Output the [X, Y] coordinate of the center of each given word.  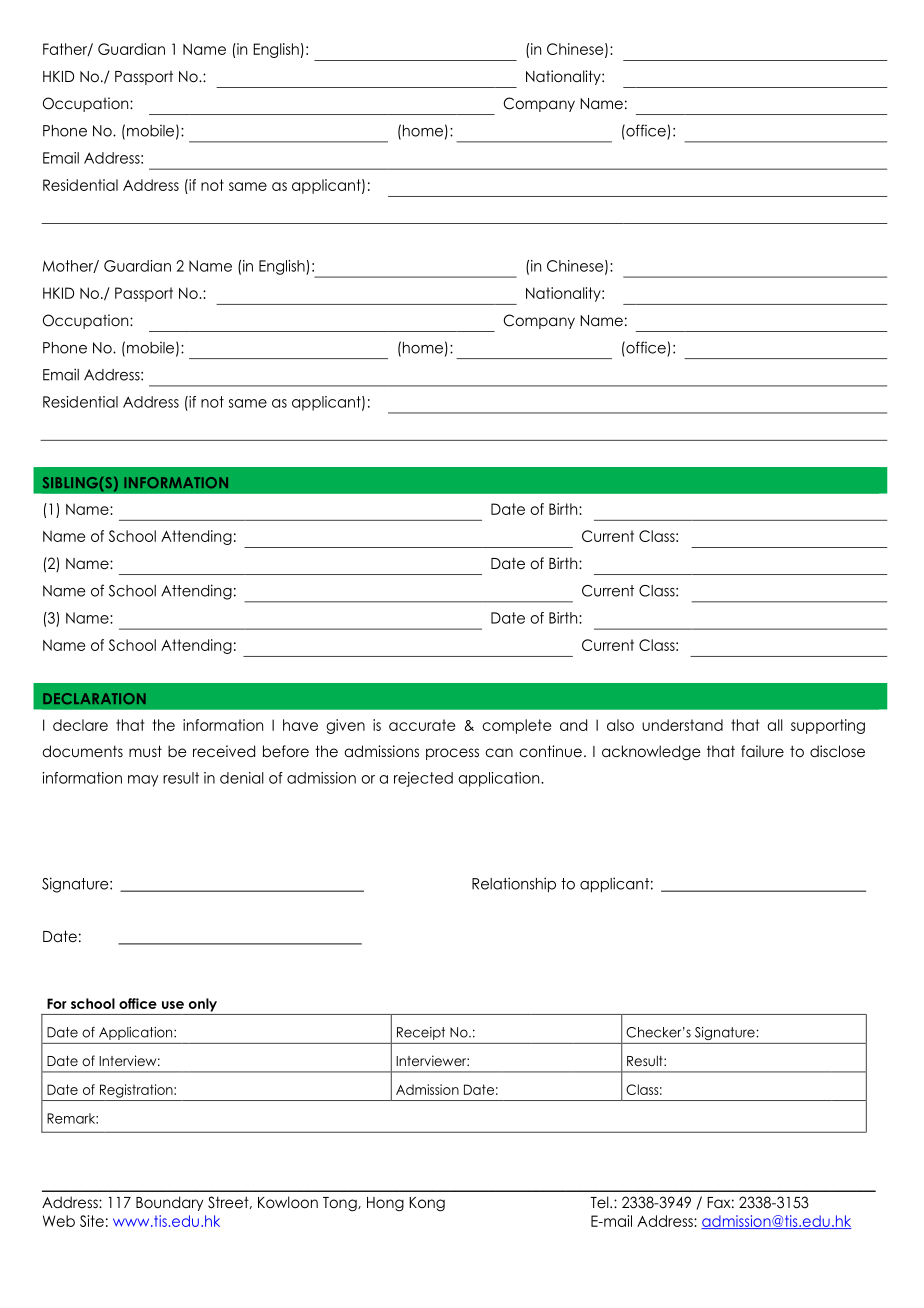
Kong [427, 1204]
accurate [422, 725]
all [775, 725]
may [143, 781]
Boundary [169, 1203]
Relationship [514, 885]
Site [92, 1221]
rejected [423, 779]
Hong [385, 1204]
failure [762, 751]
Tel [600, 1202]
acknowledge [651, 752]
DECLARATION [94, 698]
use [173, 1005]
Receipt [421, 1033]
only [203, 1005]
